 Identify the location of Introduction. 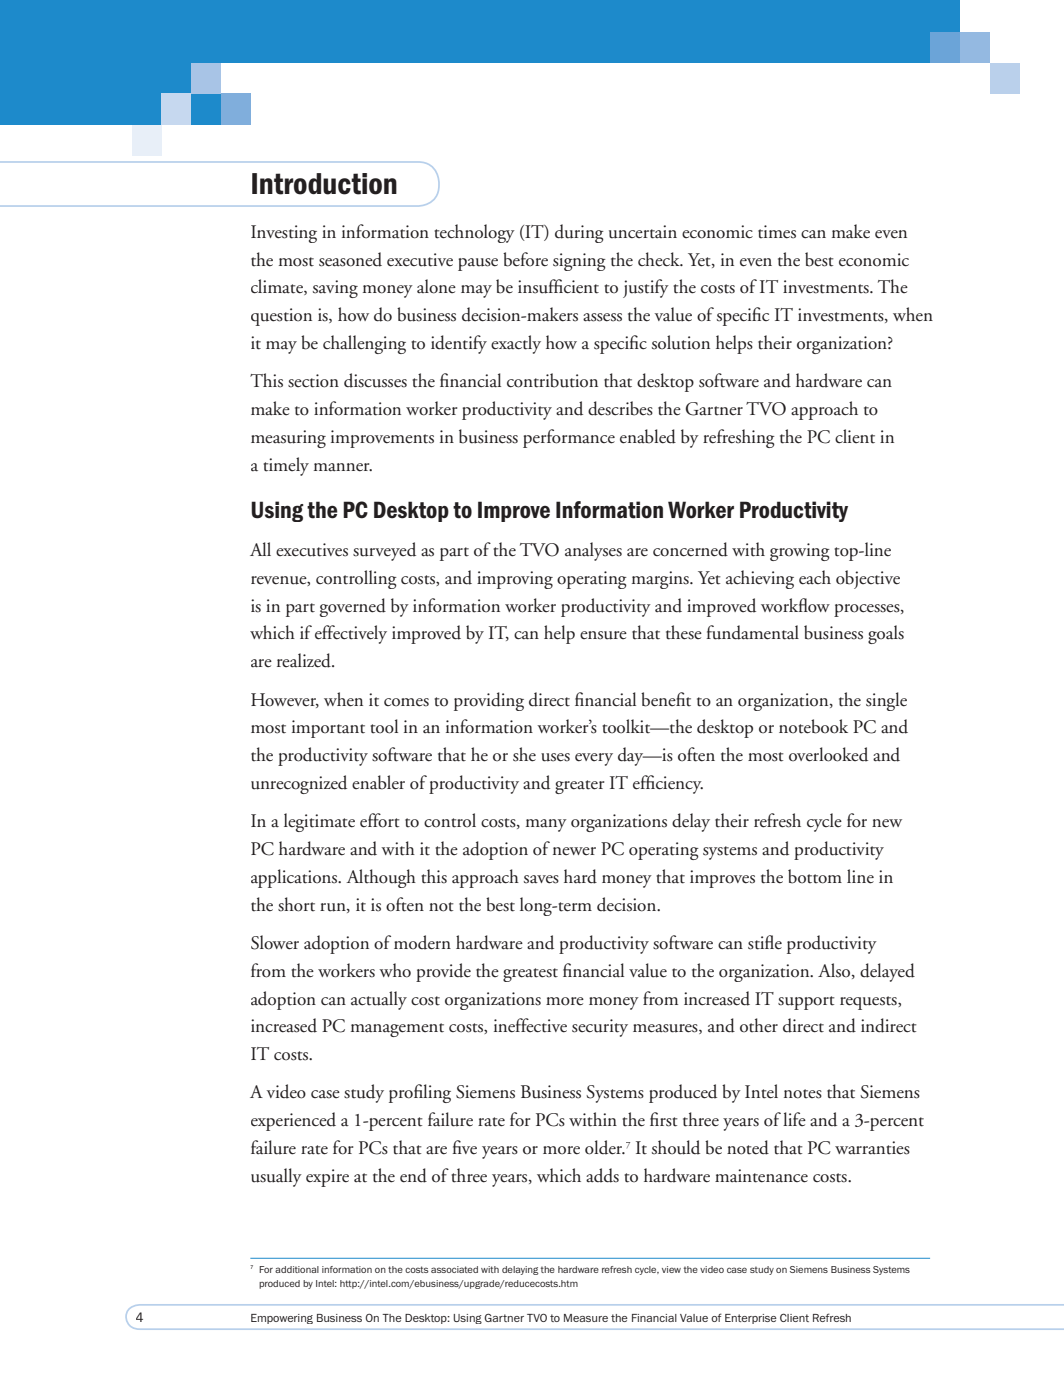
(324, 184).
